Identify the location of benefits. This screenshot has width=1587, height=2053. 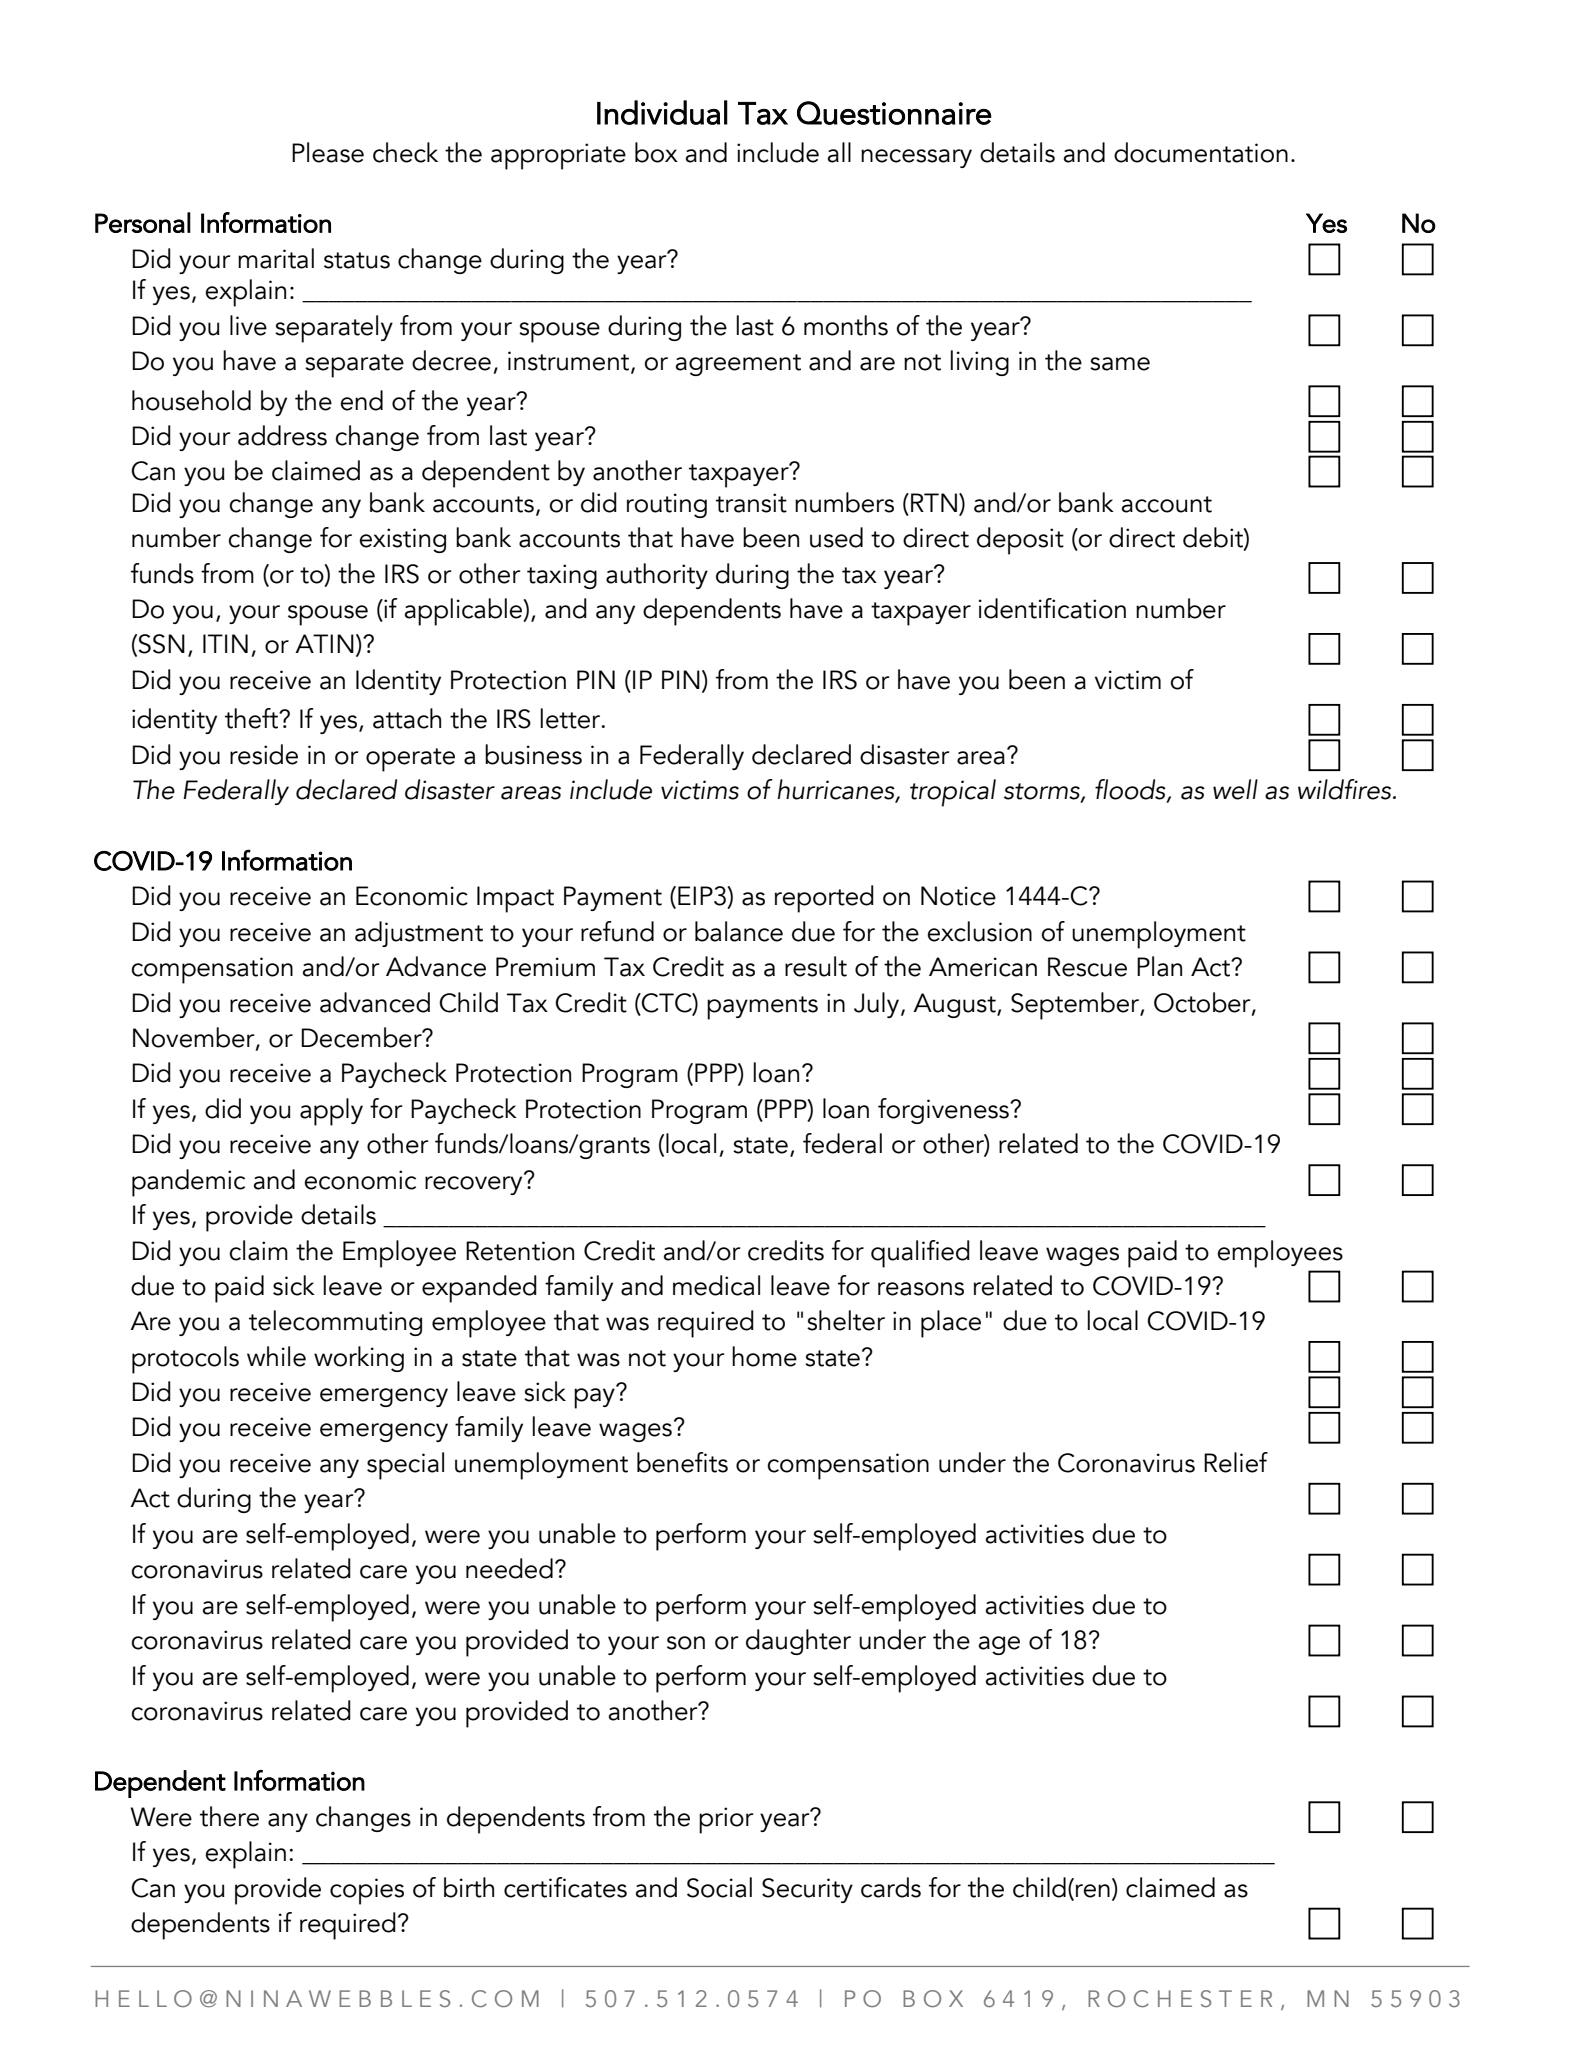
(682, 1462).
